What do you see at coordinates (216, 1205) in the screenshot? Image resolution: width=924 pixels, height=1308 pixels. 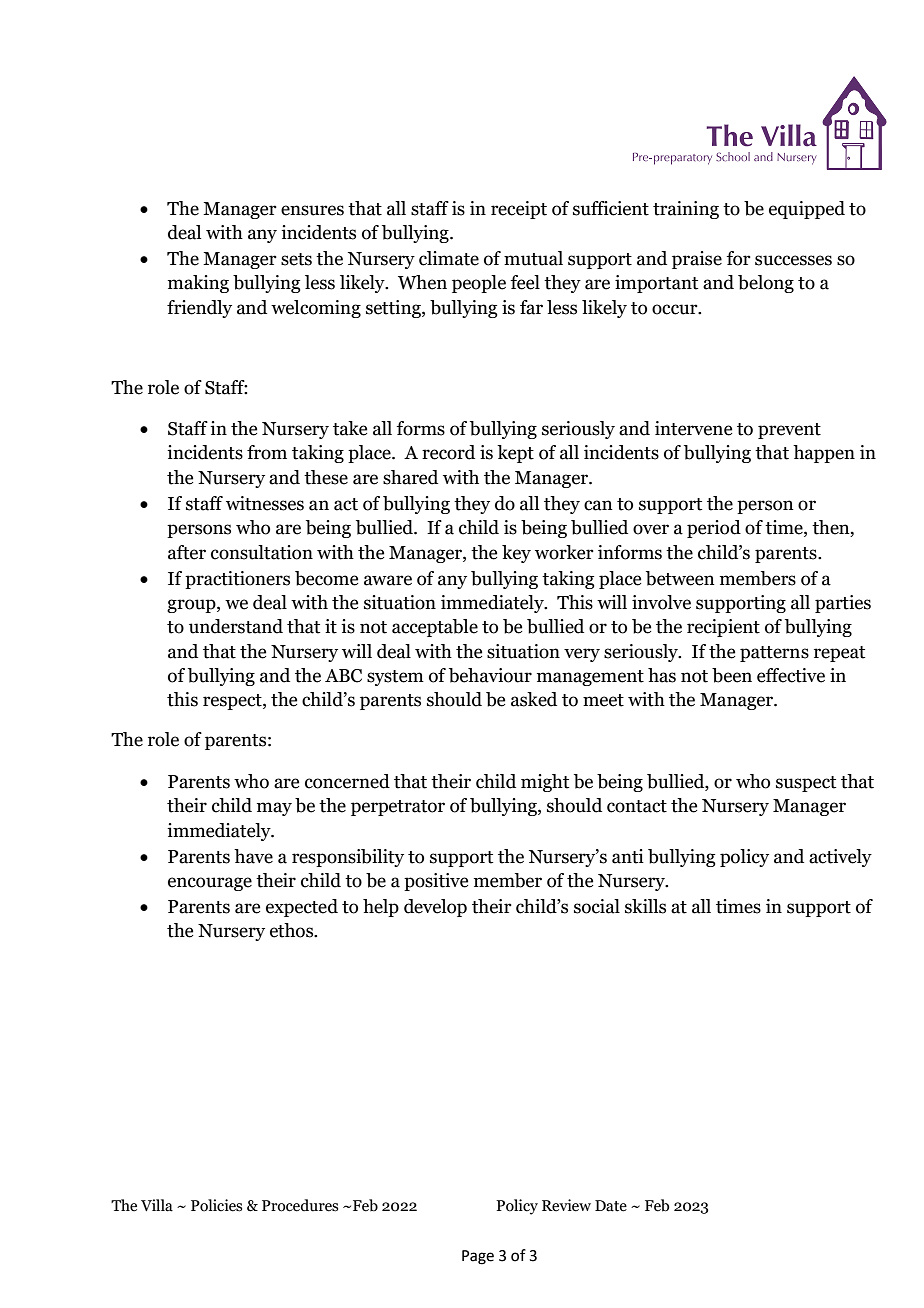 I see `Policies` at bounding box center [216, 1205].
